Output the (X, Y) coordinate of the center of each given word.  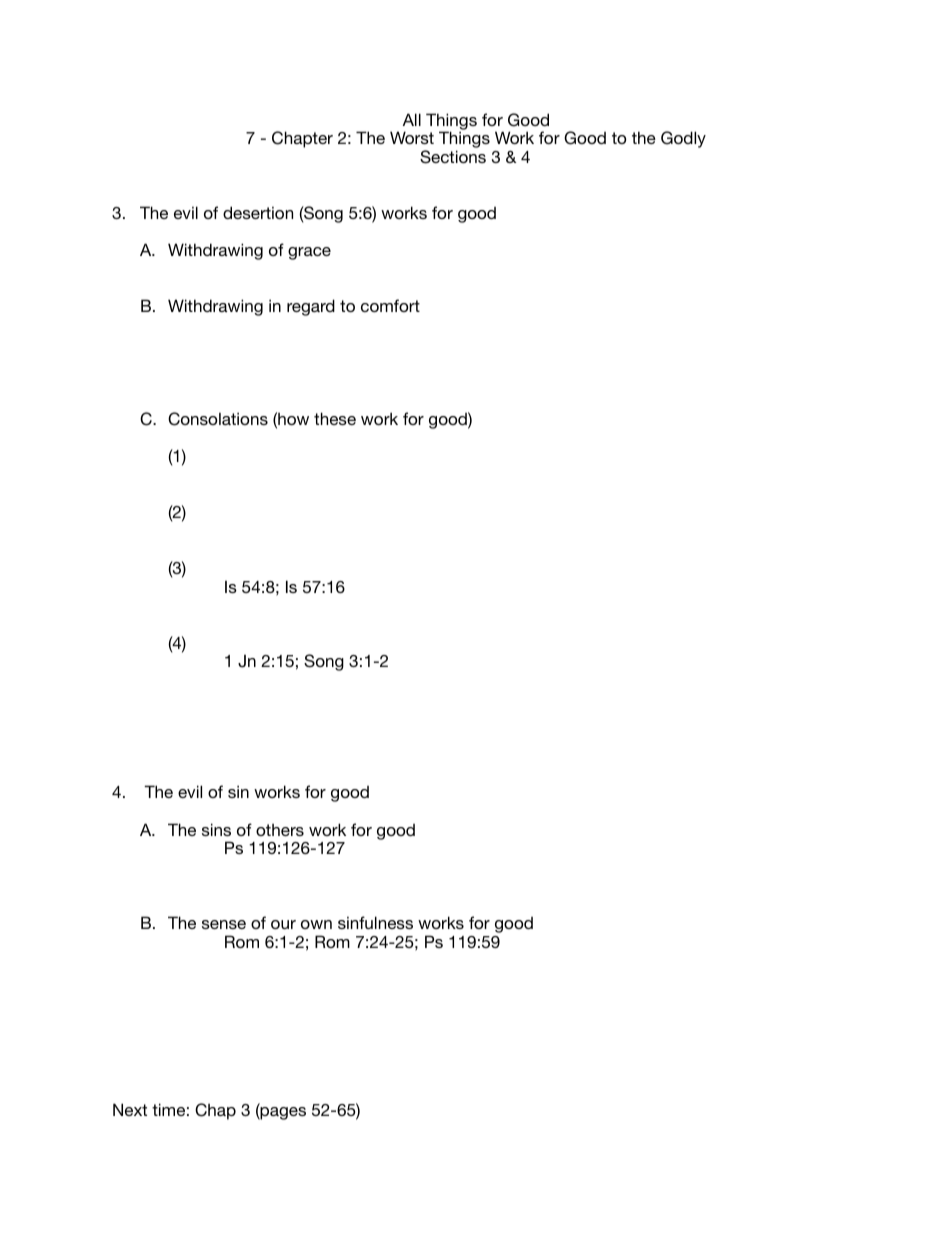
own (316, 924)
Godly (683, 139)
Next (130, 1109)
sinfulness (375, 922)
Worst (412, 137)
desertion (258, 212)
